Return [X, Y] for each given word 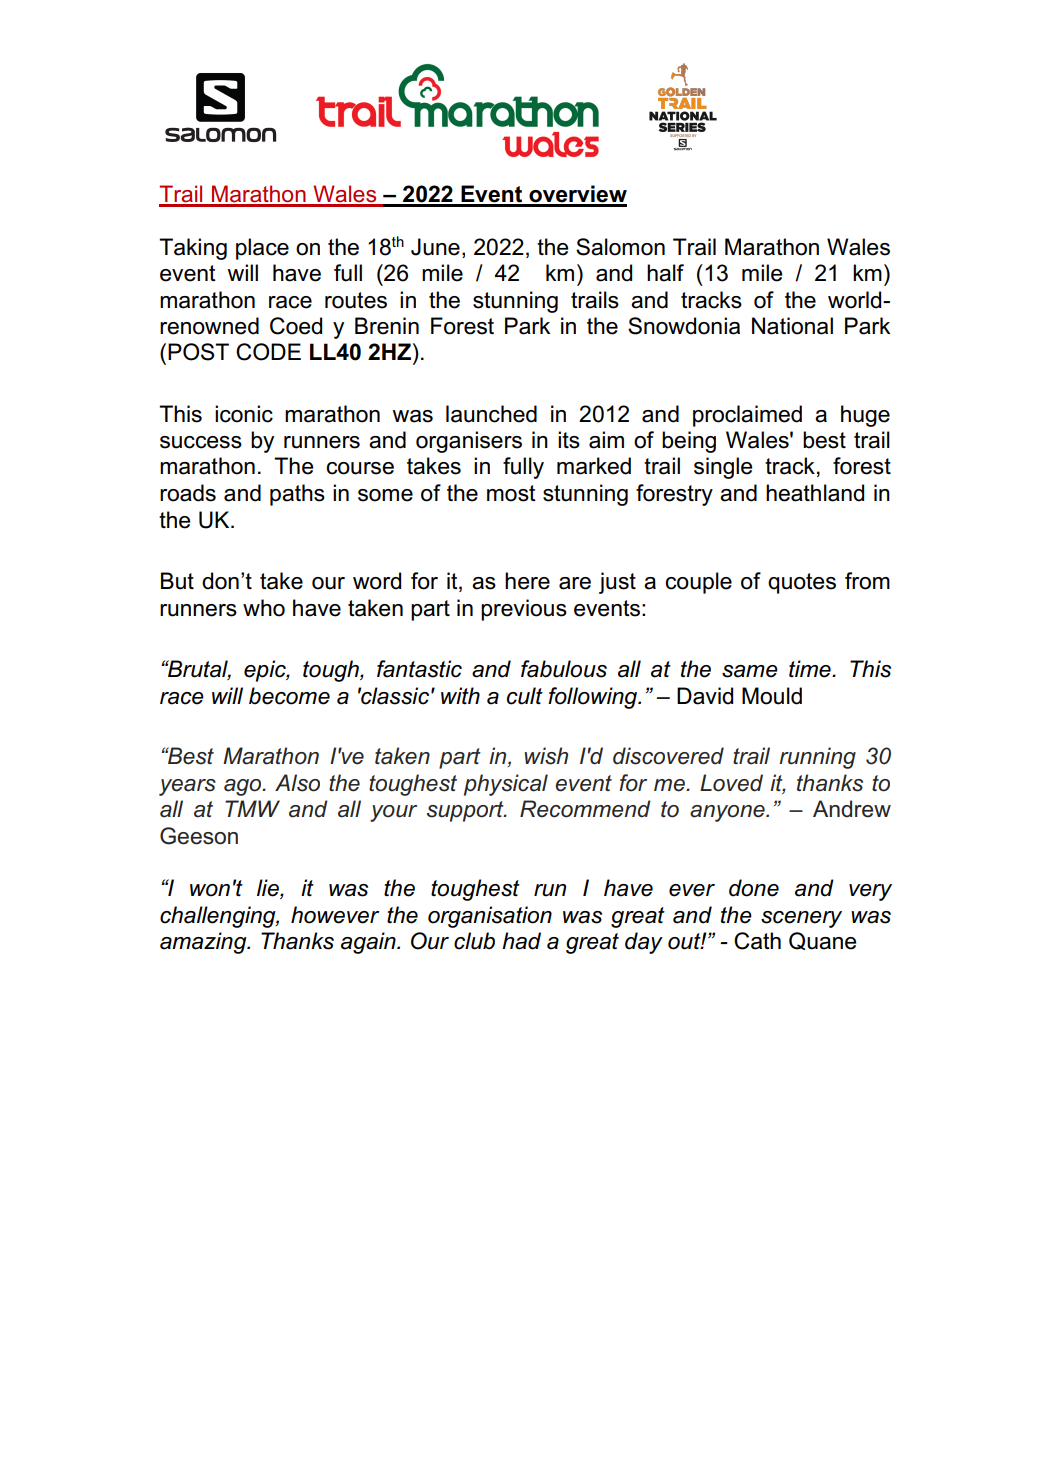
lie [269, 889]
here [527, 581]
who [264, 608]
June [435, 247]
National [792, 326]
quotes [802, 583]
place [262, 249]
